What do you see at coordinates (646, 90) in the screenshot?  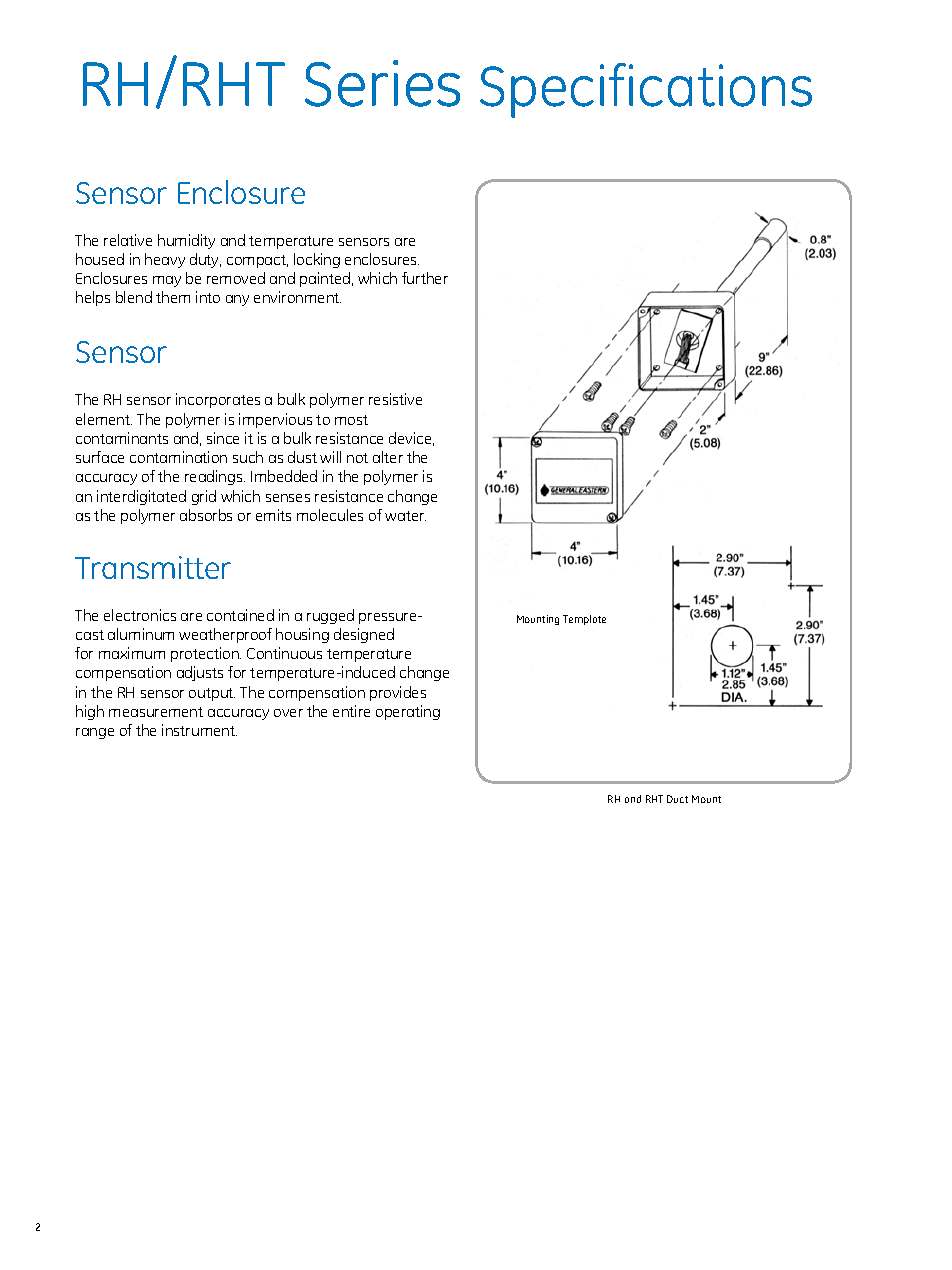 I see `Specifications` at bounding box center [646, 90].
